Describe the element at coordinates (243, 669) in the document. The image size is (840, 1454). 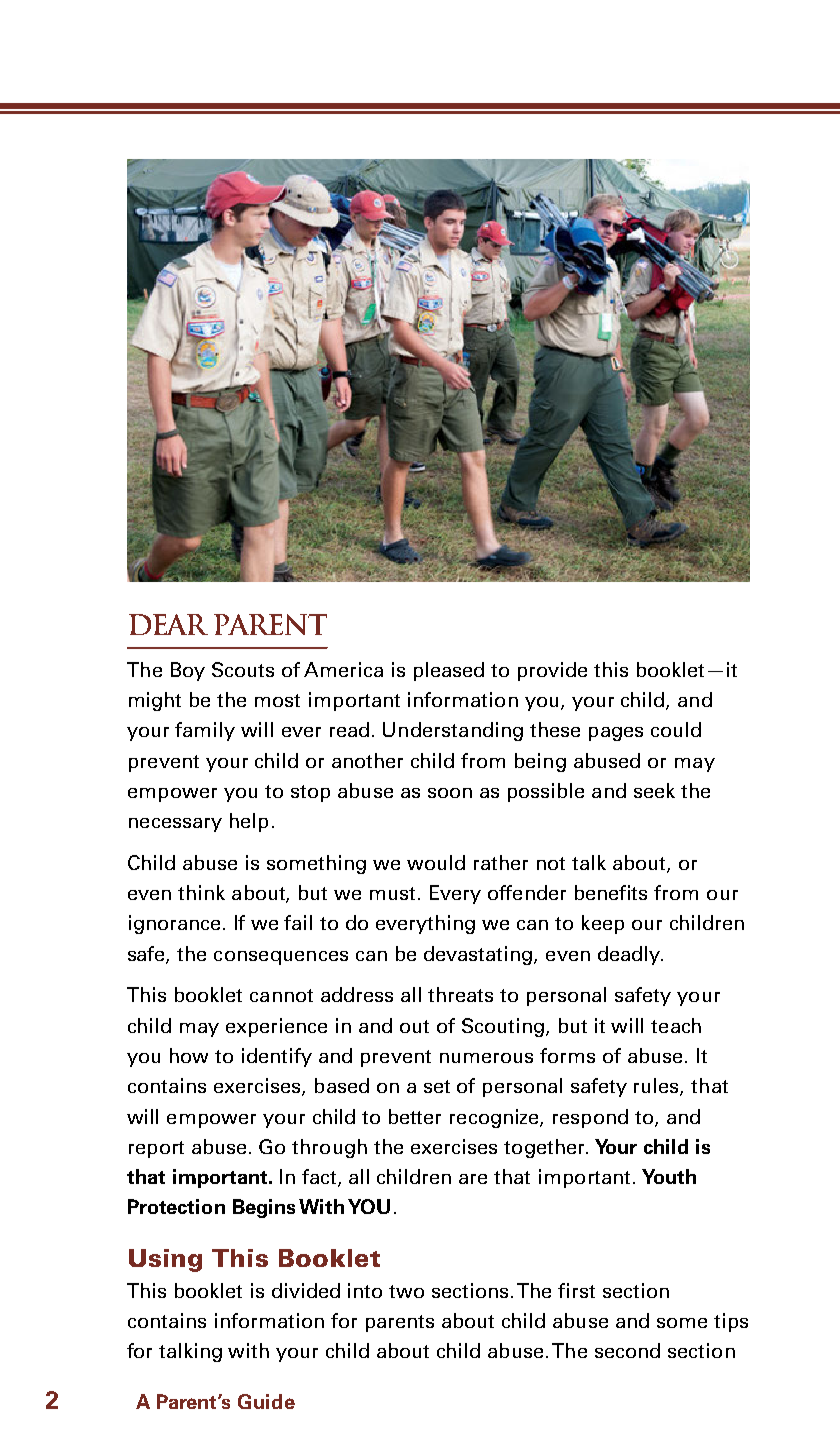
I see `Scouts` at that location.
